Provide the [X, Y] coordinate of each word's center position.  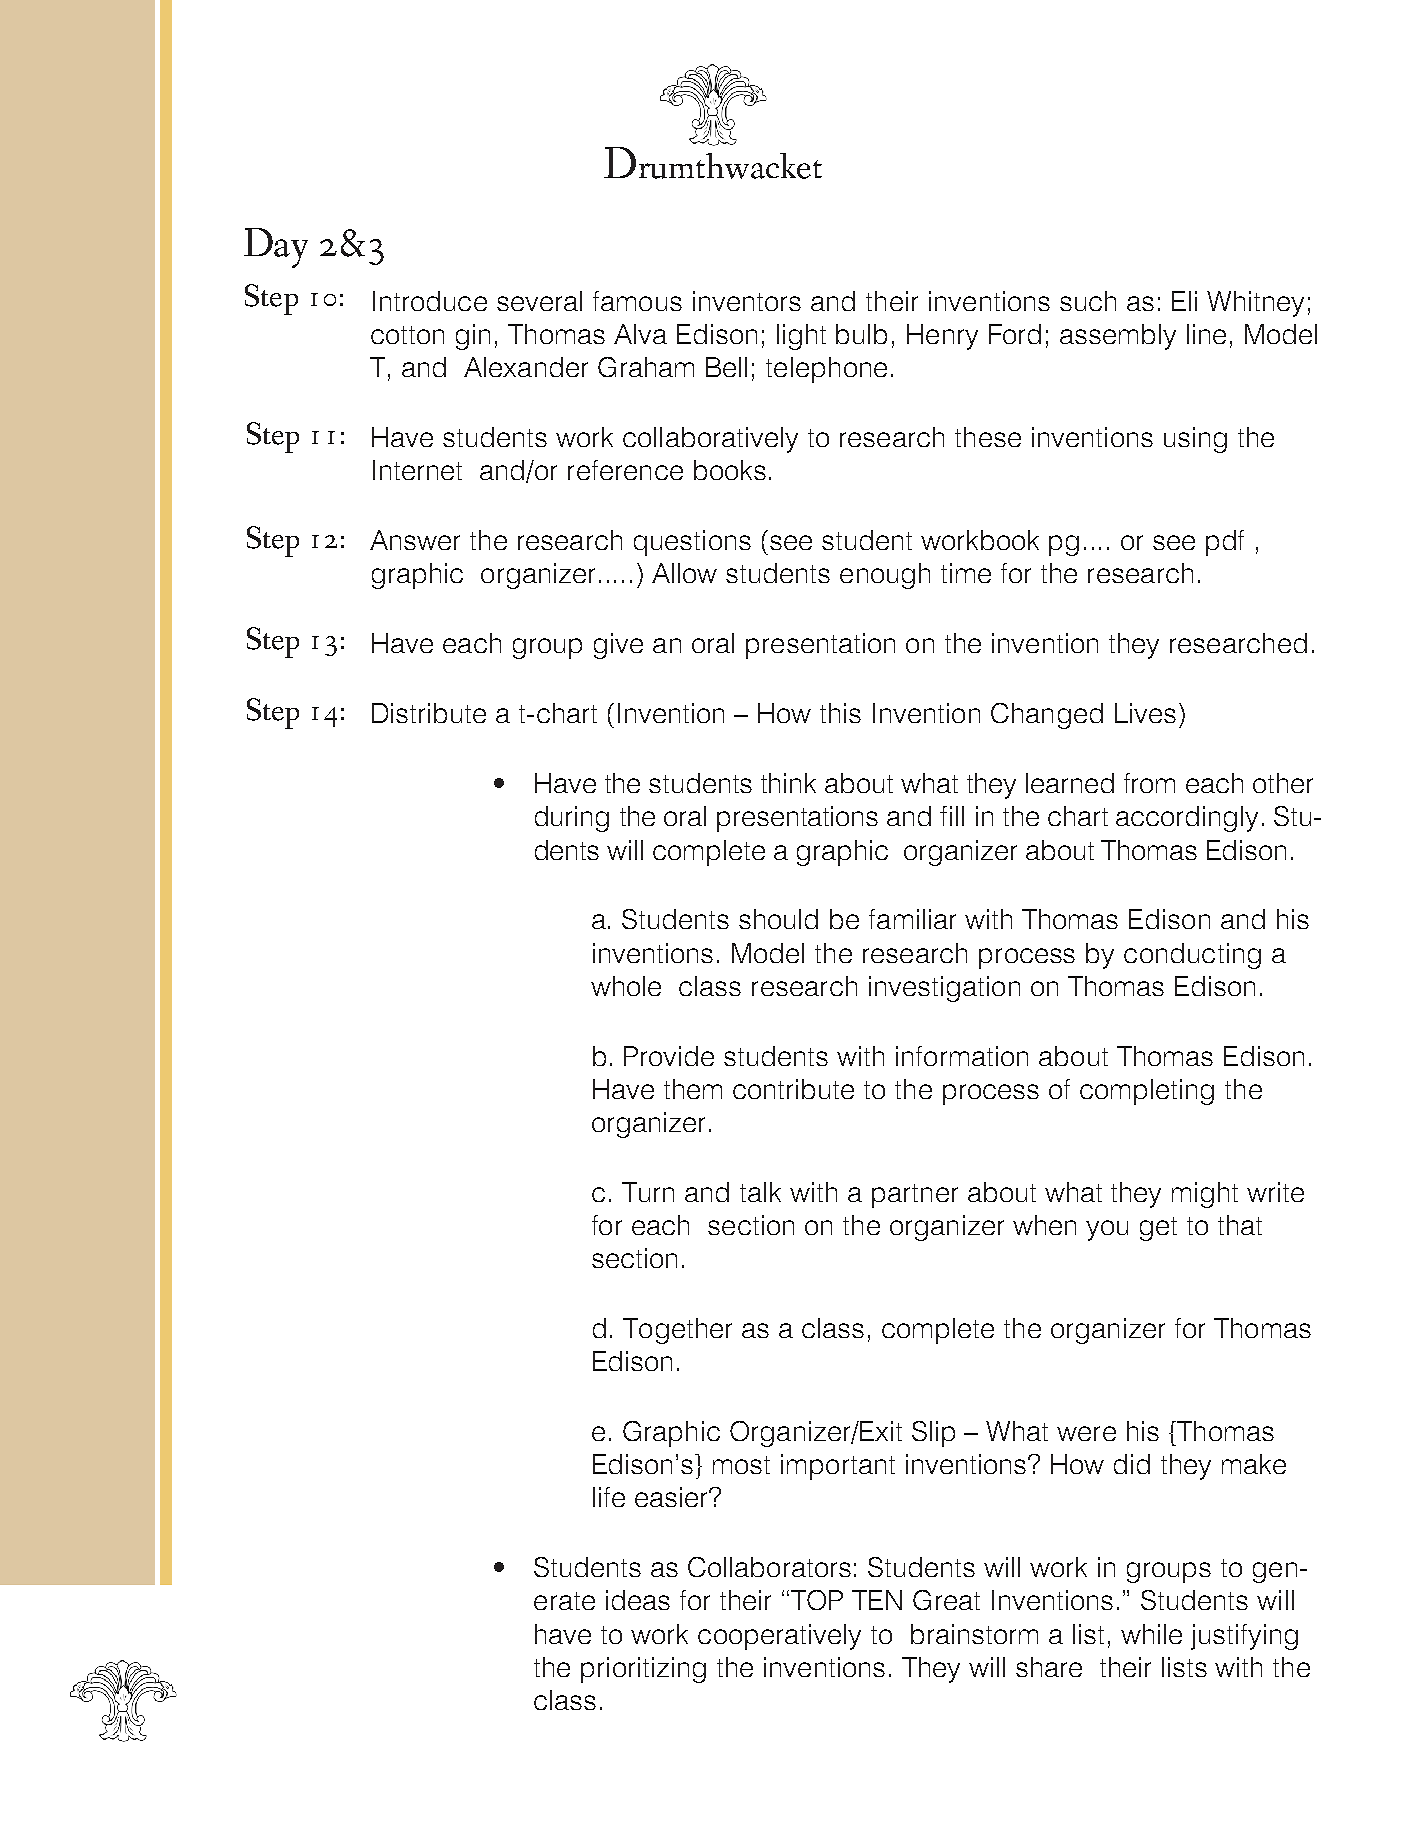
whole [626, 986]
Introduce [430, 301]
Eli [1184, 301]
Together [677, 1331]
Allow [684, 573]
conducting [1192, 956]
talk [760, 1192]
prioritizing [643, 1670]
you [1107, 1230]
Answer [415, 540]
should [778, 919]
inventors [747, 301]
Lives [1145, 713]
